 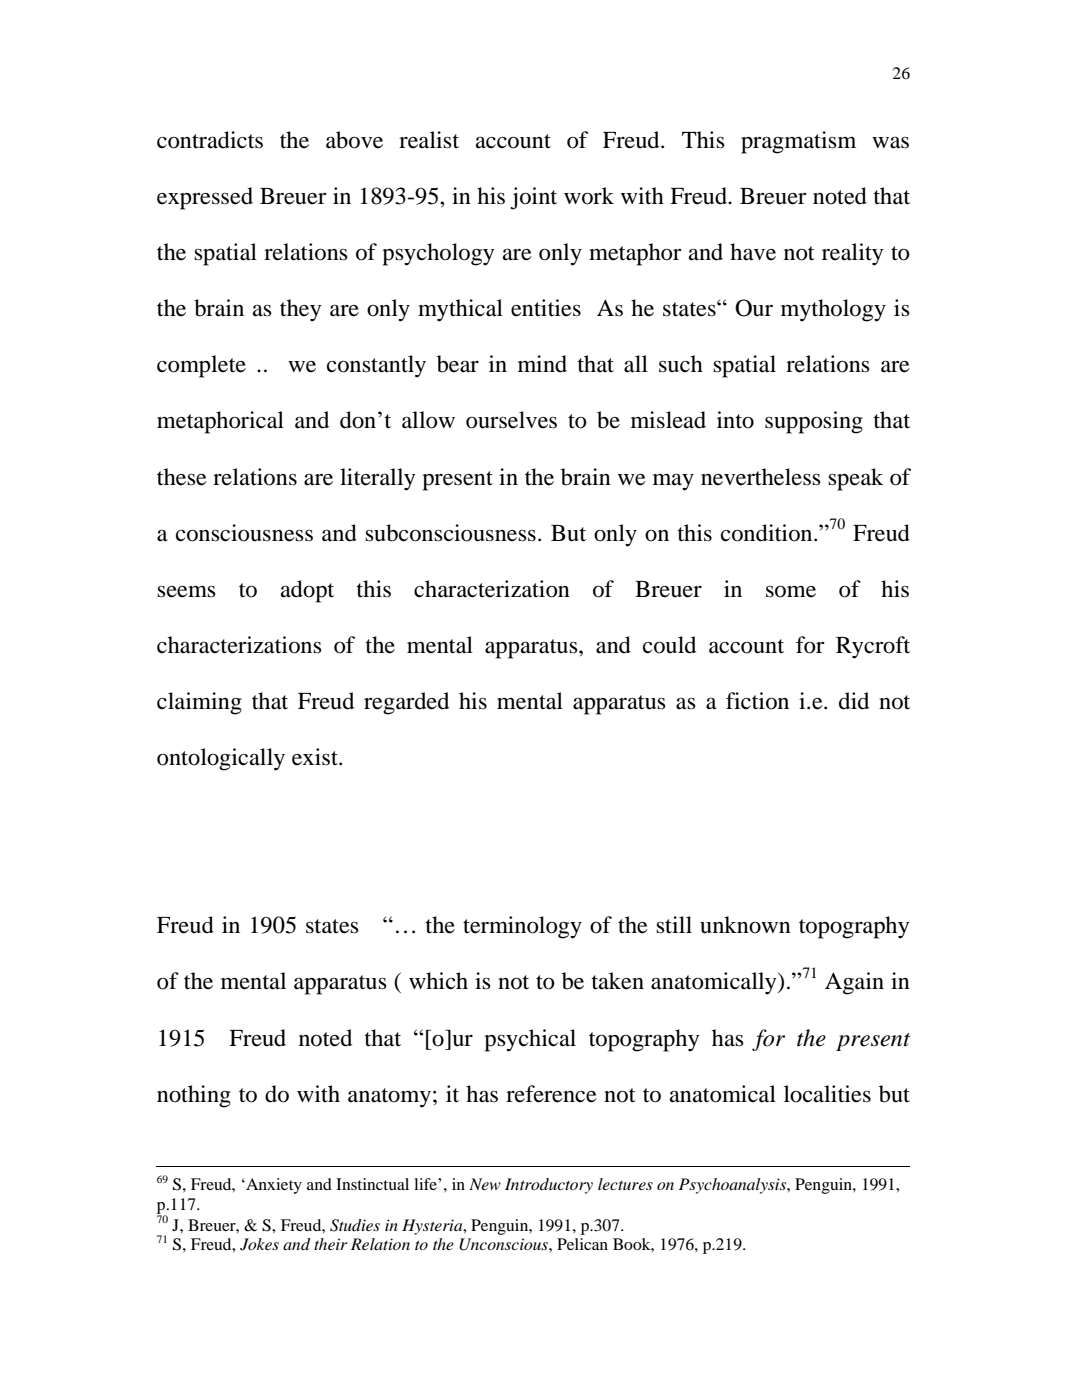 I want to click on expressed, so click(x=205, y=198).
